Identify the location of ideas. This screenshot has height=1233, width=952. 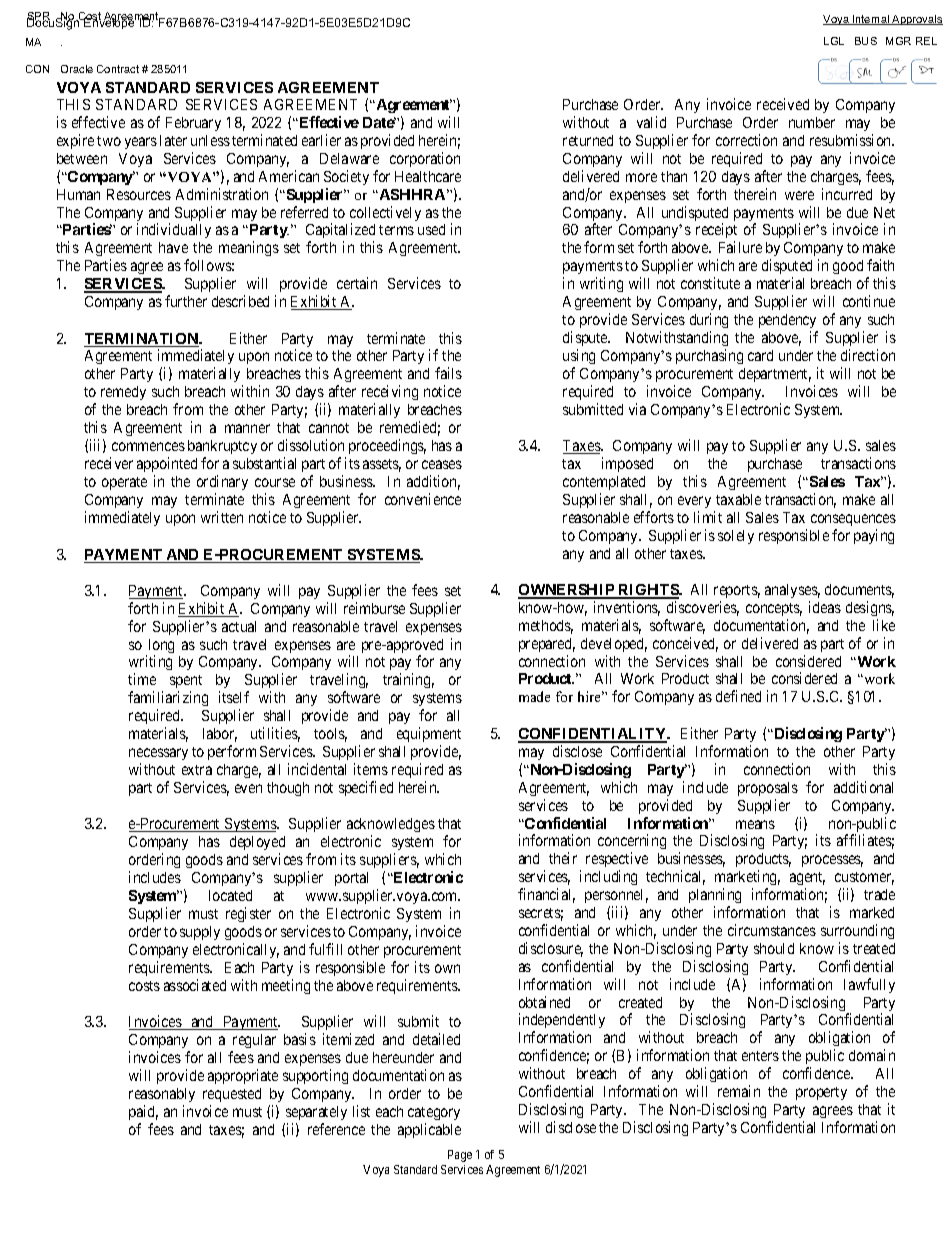
(825, 607).
